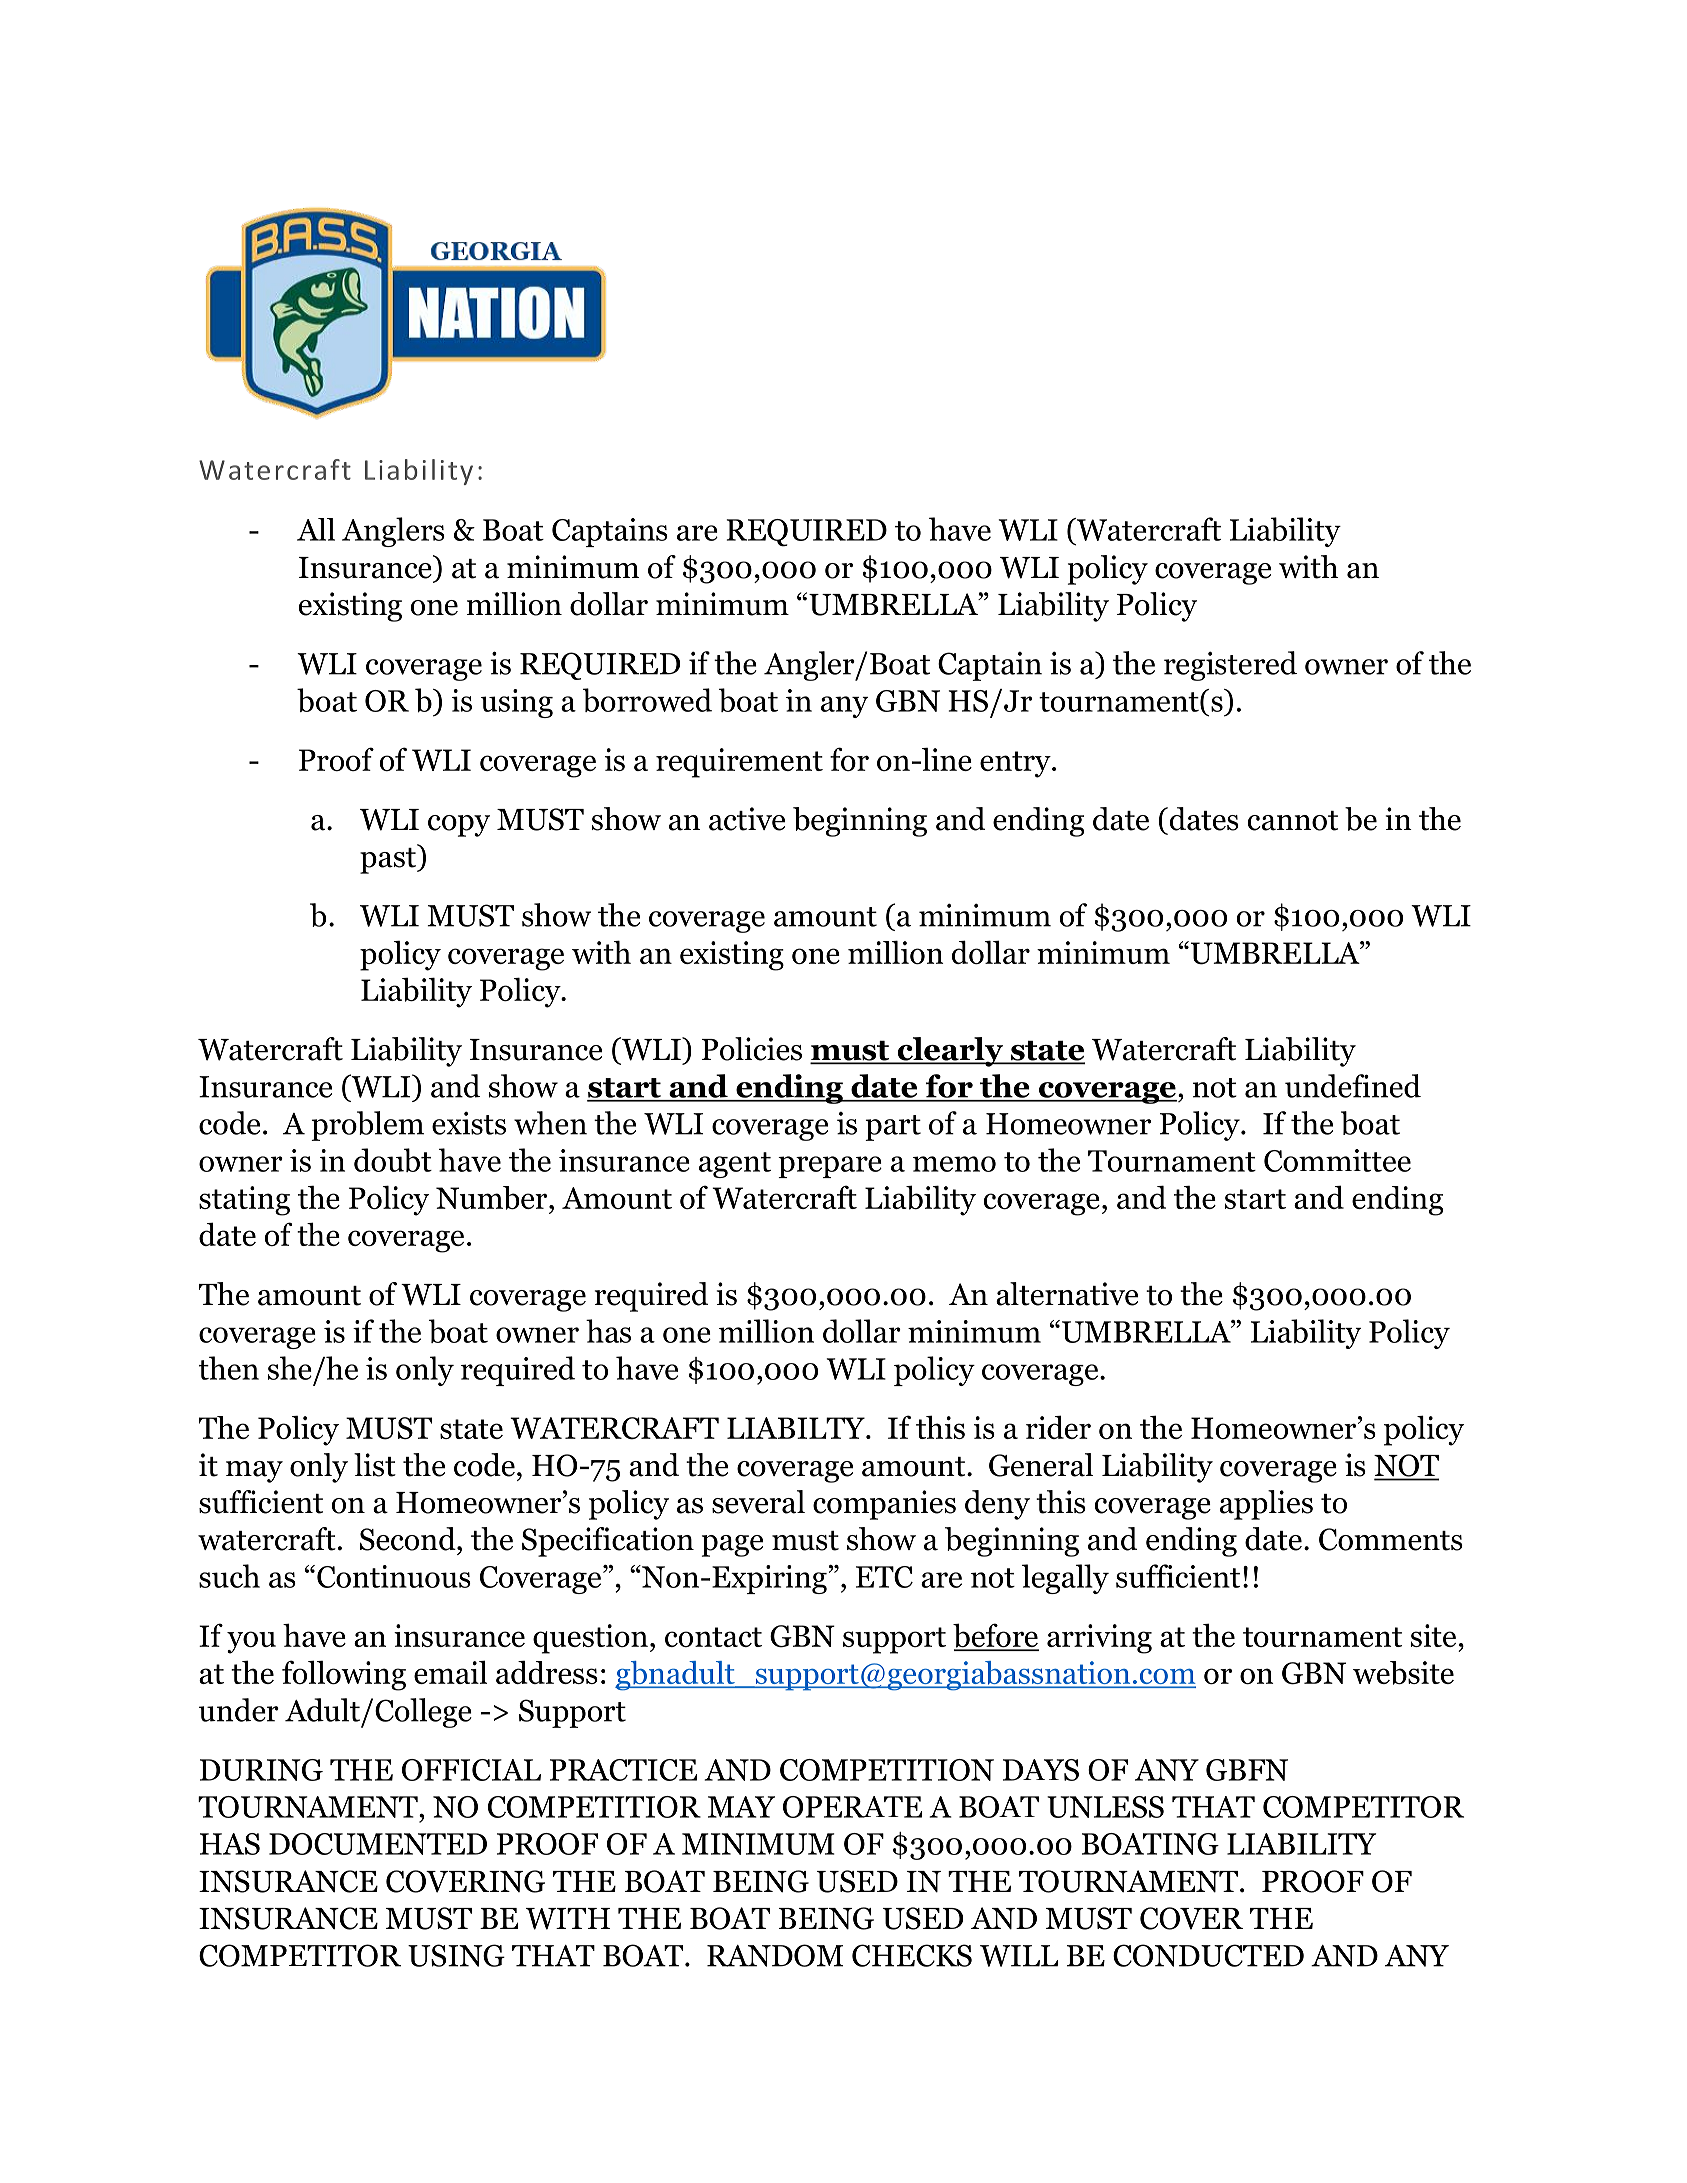  What do you see at coordinates (1230, 666) in the screenshot?
I see `registered` at bounding box center [1230, 666].
